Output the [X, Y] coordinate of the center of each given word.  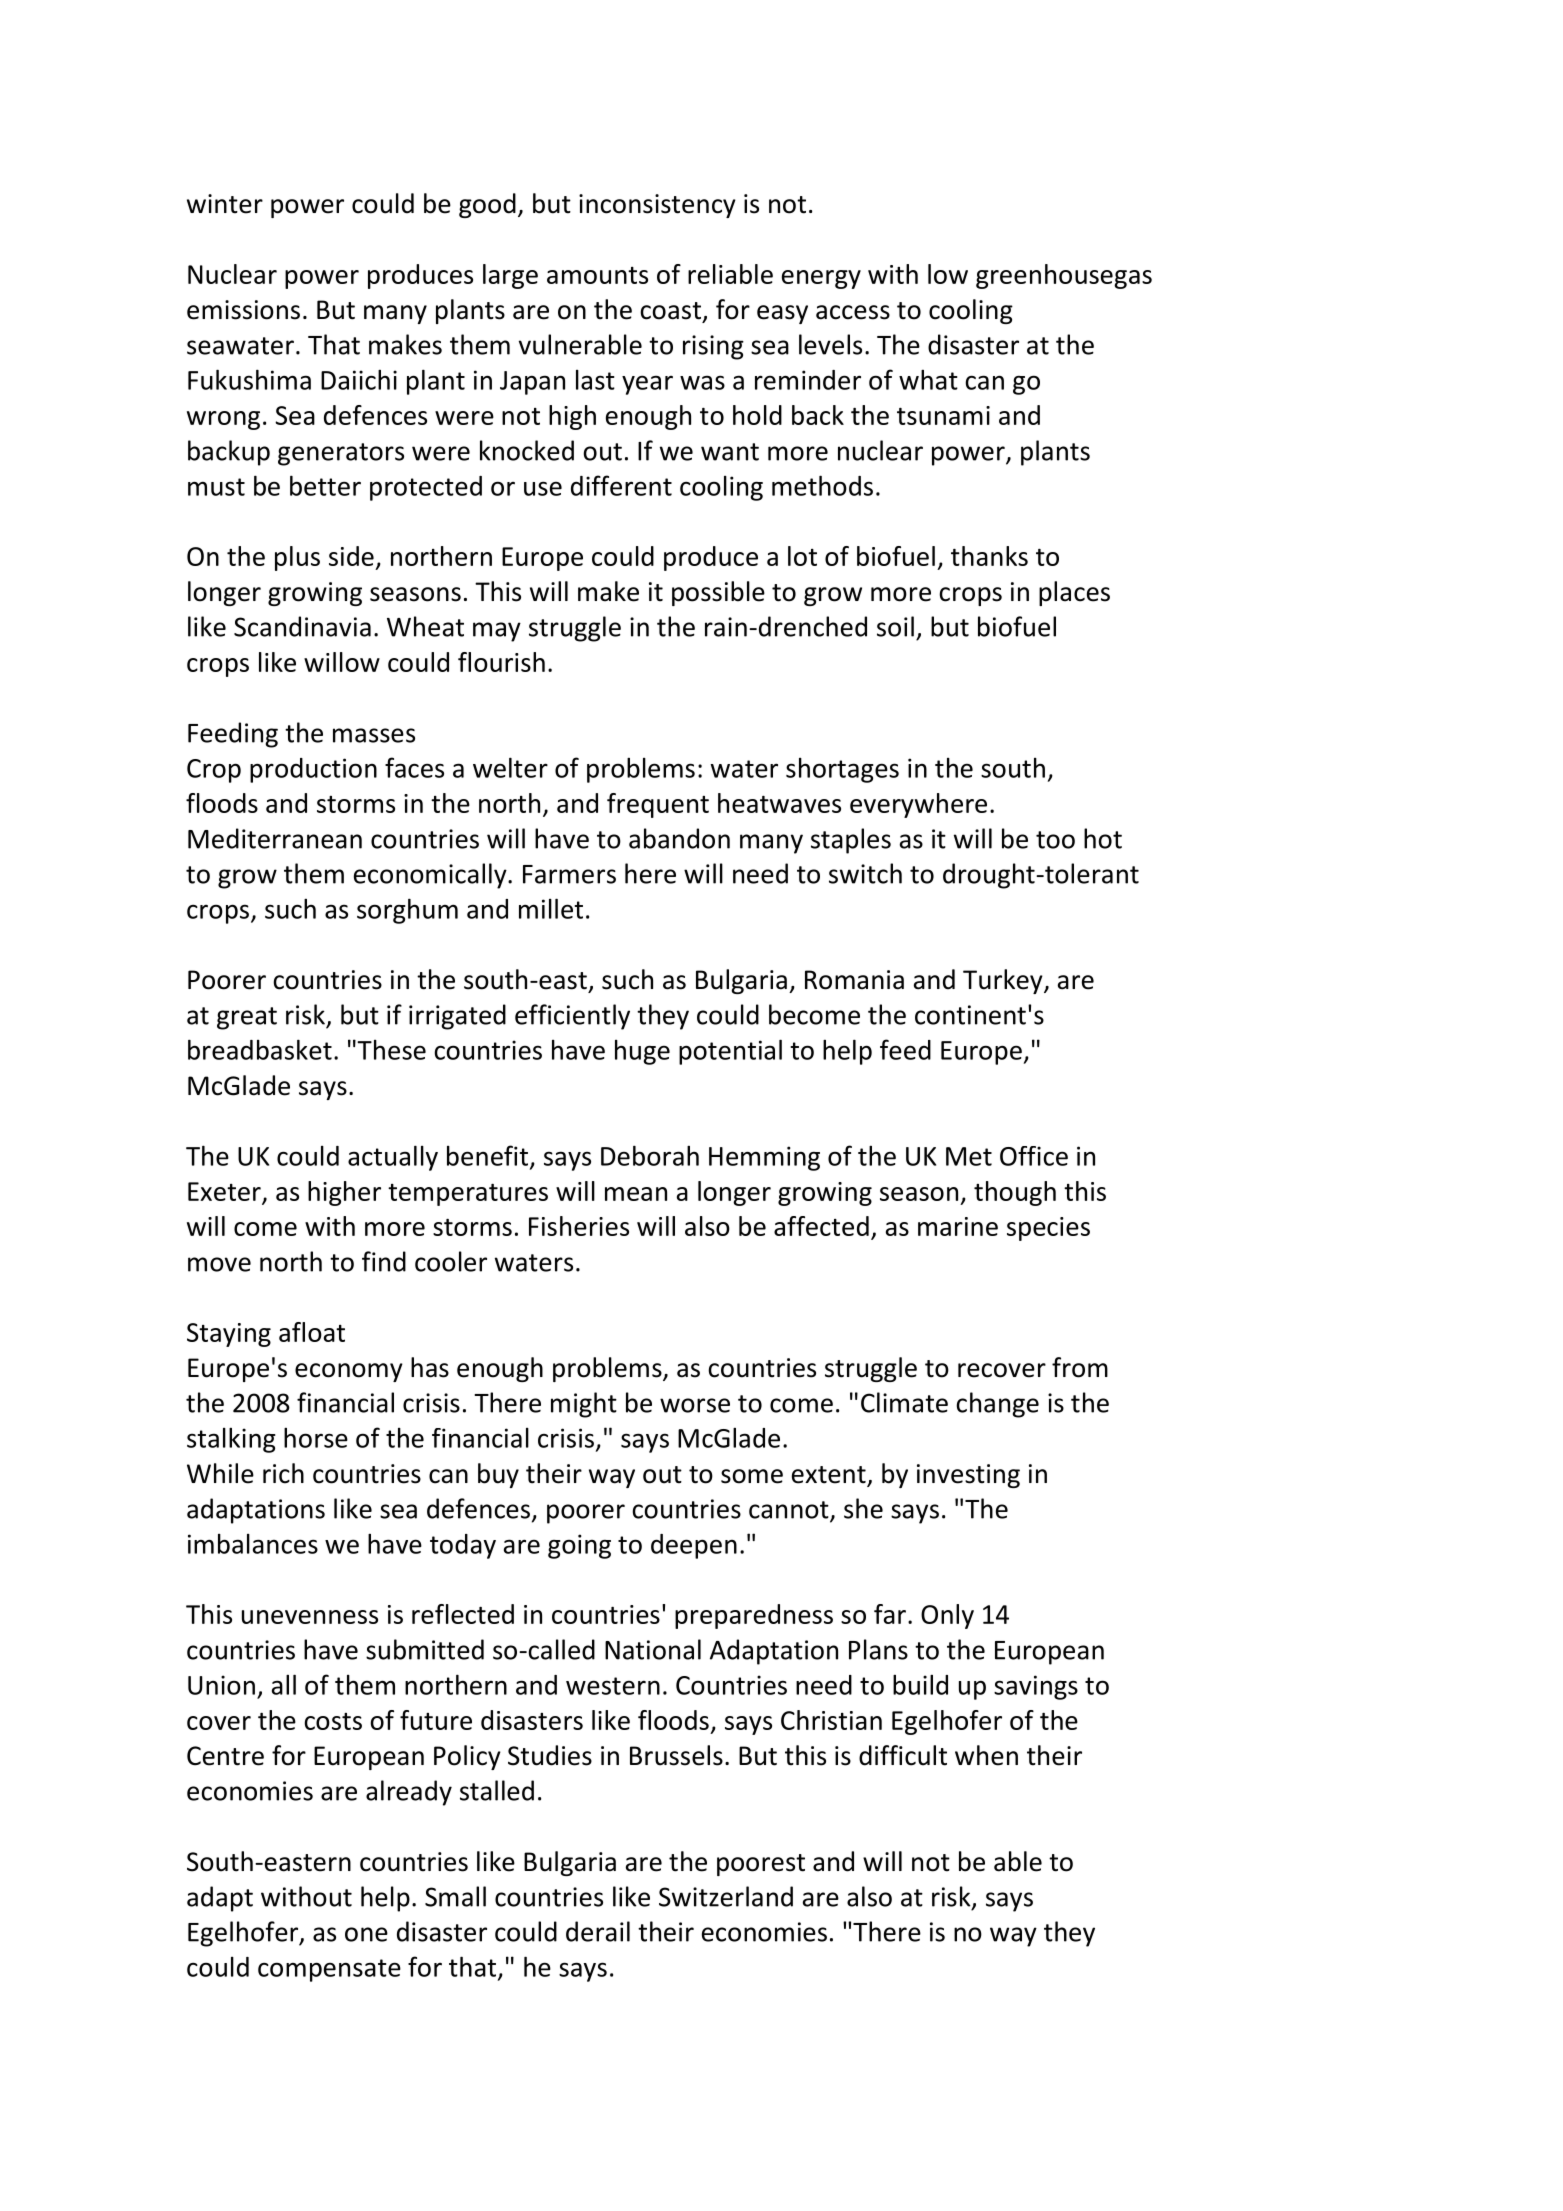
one [366, 1934]
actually [393, 1158]
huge [642, 1052]
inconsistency [657, 206]
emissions [243, 310]
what [928, 379]
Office [1034, 1156]
